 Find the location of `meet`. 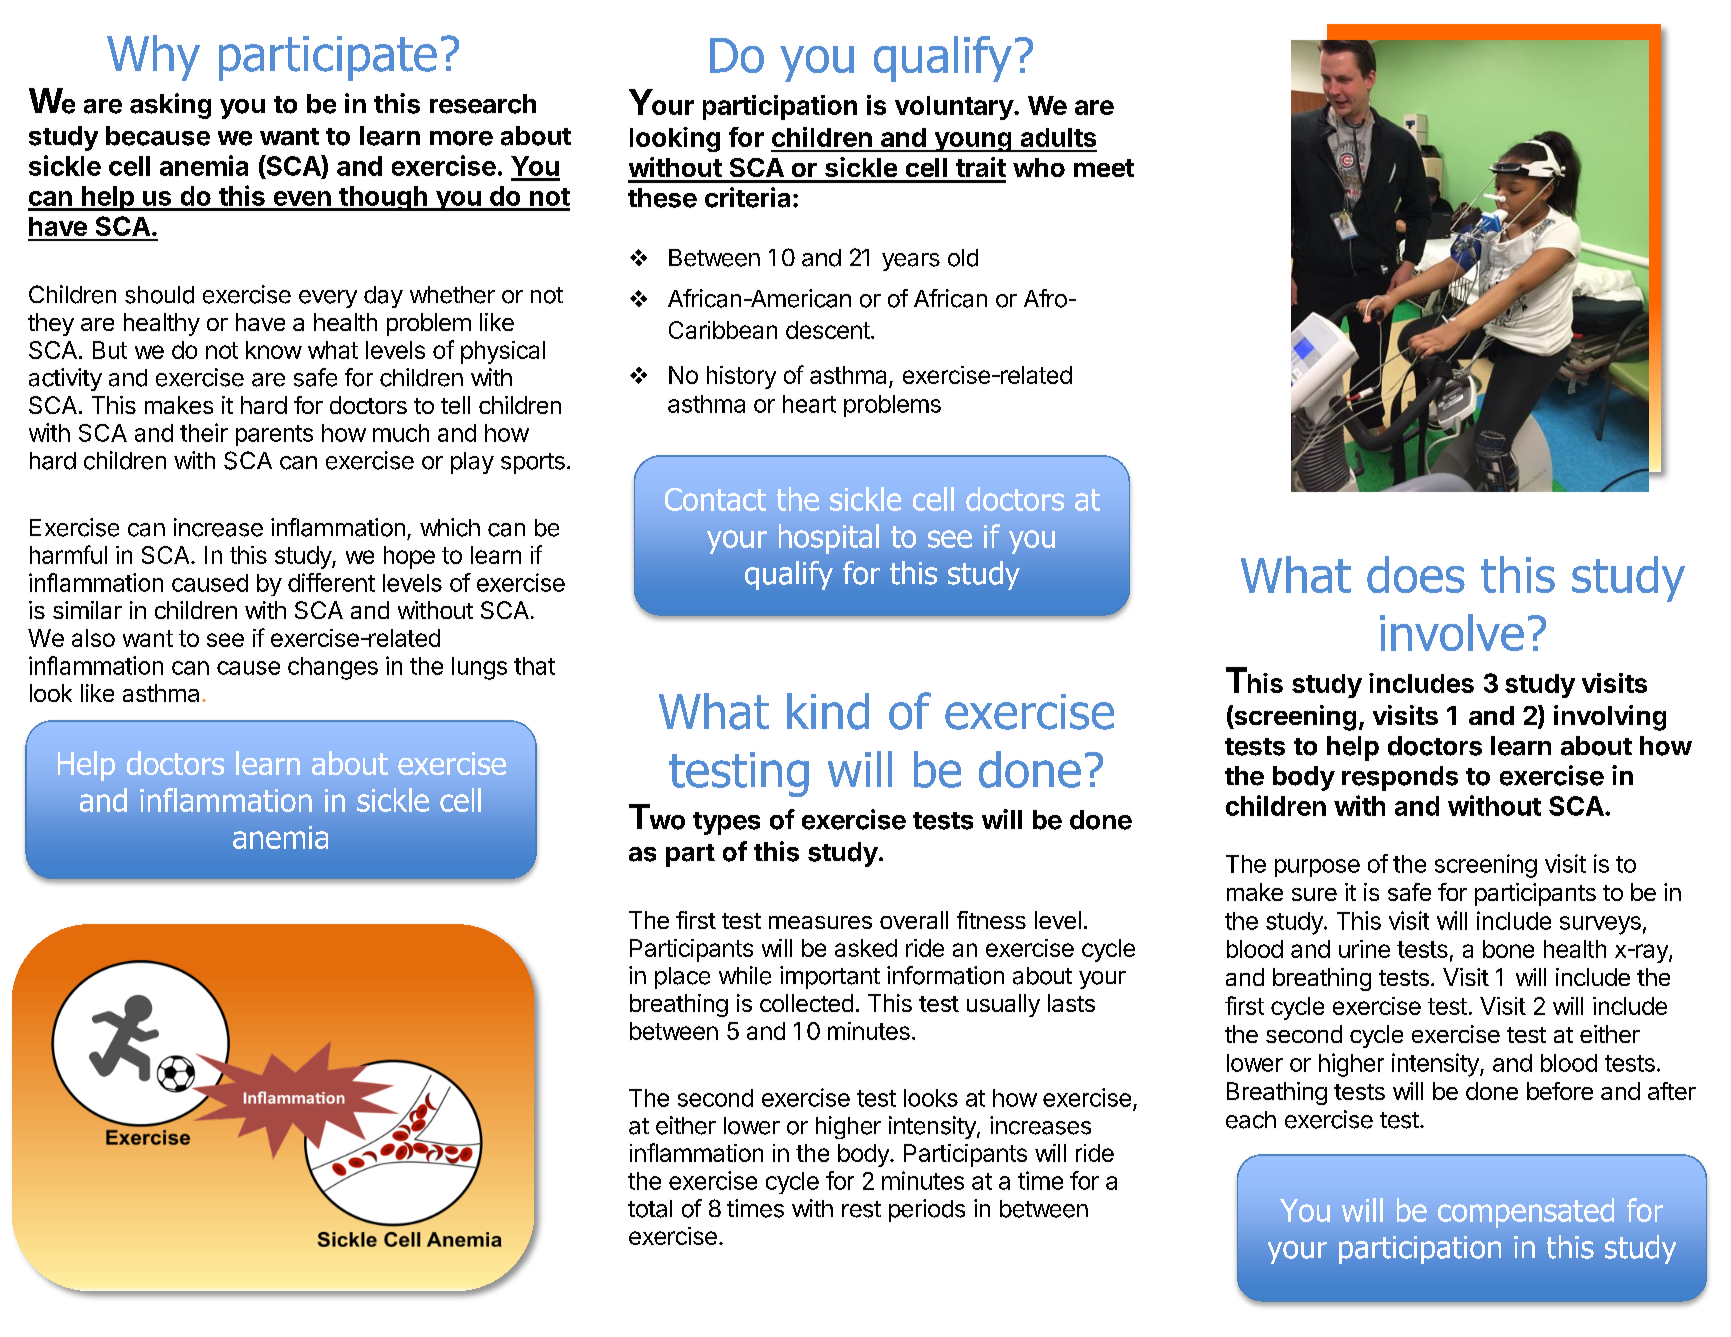

meet is located at coordinates (1104, 168).
